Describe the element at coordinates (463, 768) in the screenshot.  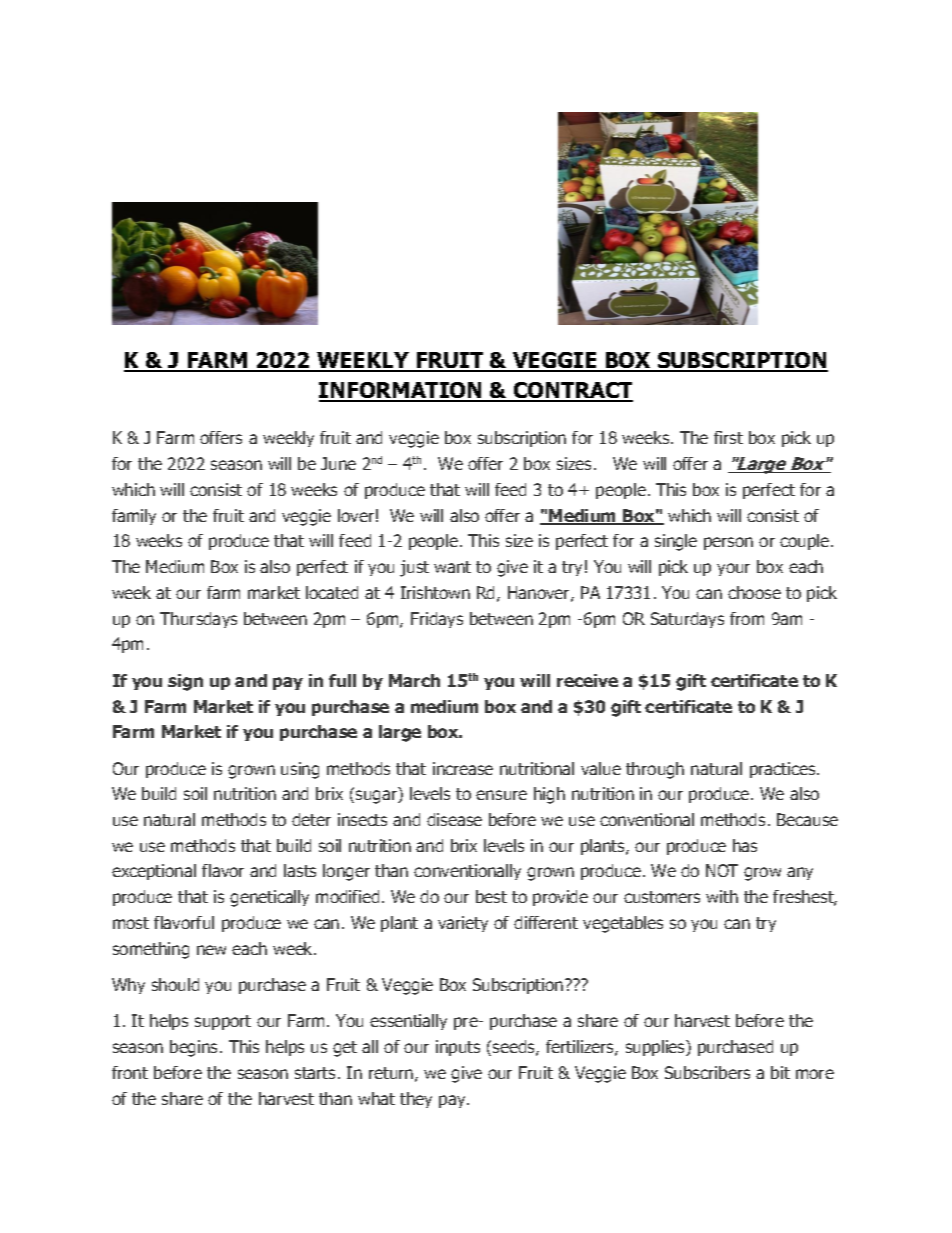
I see `increase` at that location.
